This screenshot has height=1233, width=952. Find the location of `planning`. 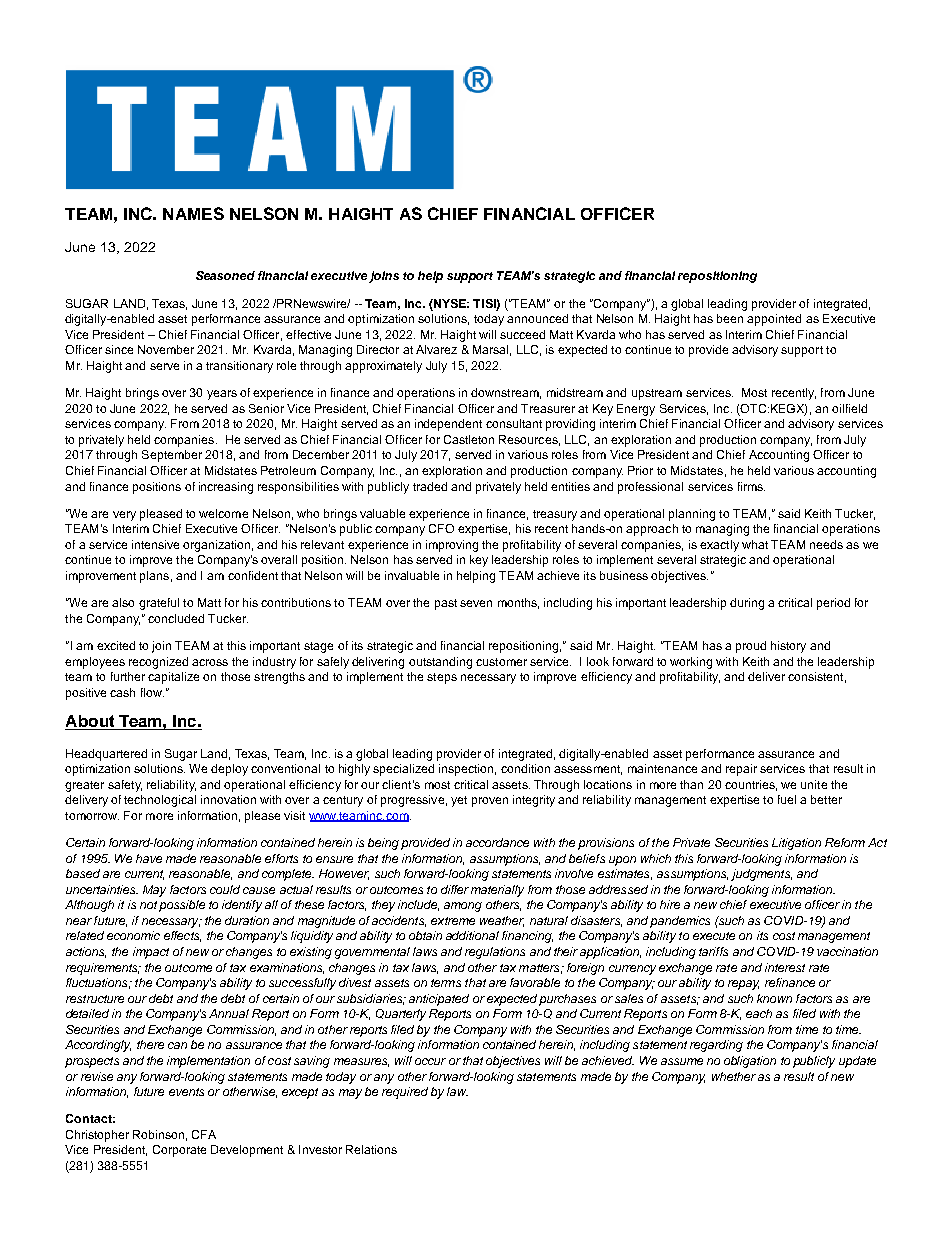

planning is located at coordinates (692, 515).
